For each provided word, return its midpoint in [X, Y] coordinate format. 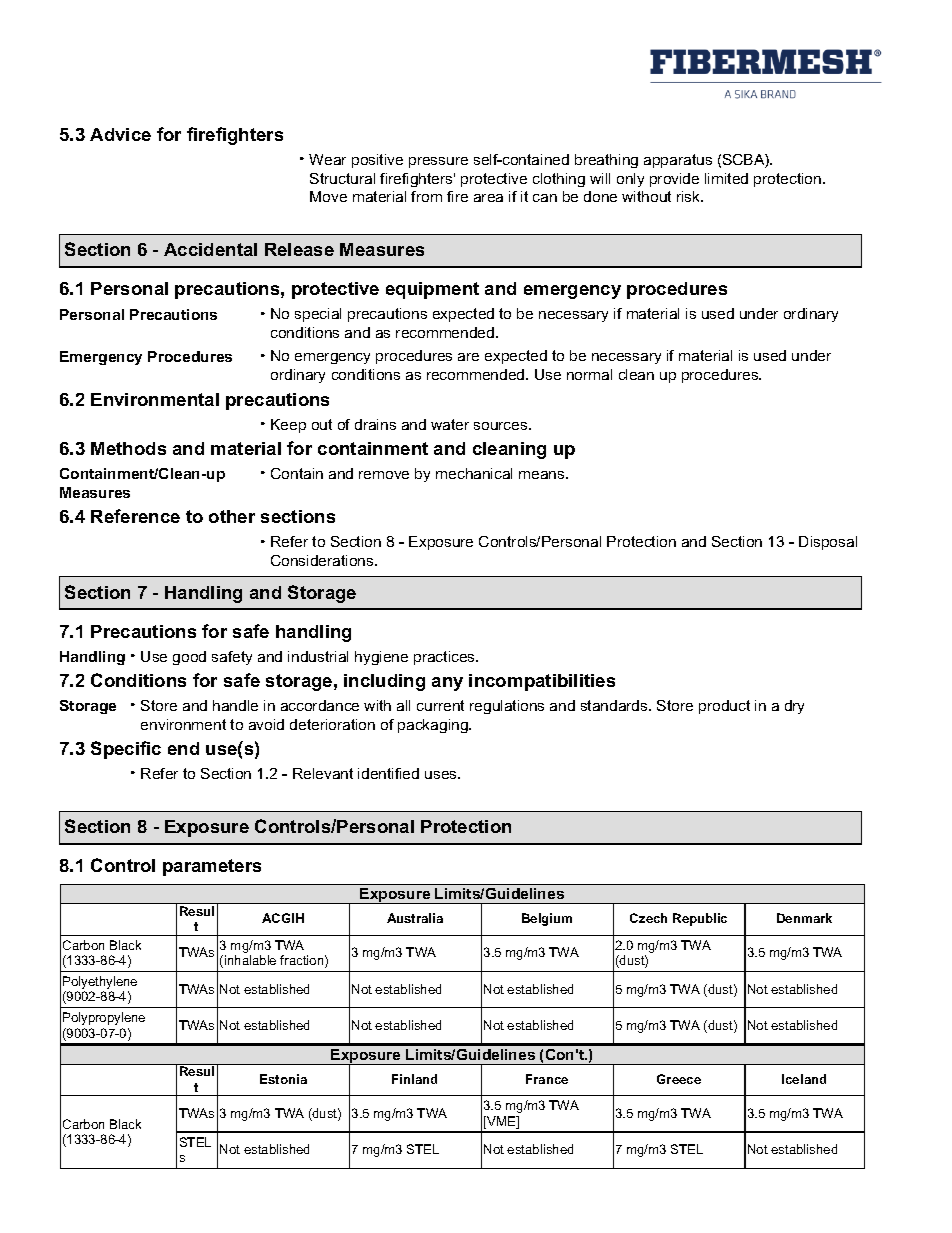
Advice [120, 134]
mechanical [474, 473]
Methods [128, 448]
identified [388, 773]
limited [726, 178]
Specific [126, 750]
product [724, 707]
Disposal [828, 543]
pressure [438, 162]
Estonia [283, 1079]
